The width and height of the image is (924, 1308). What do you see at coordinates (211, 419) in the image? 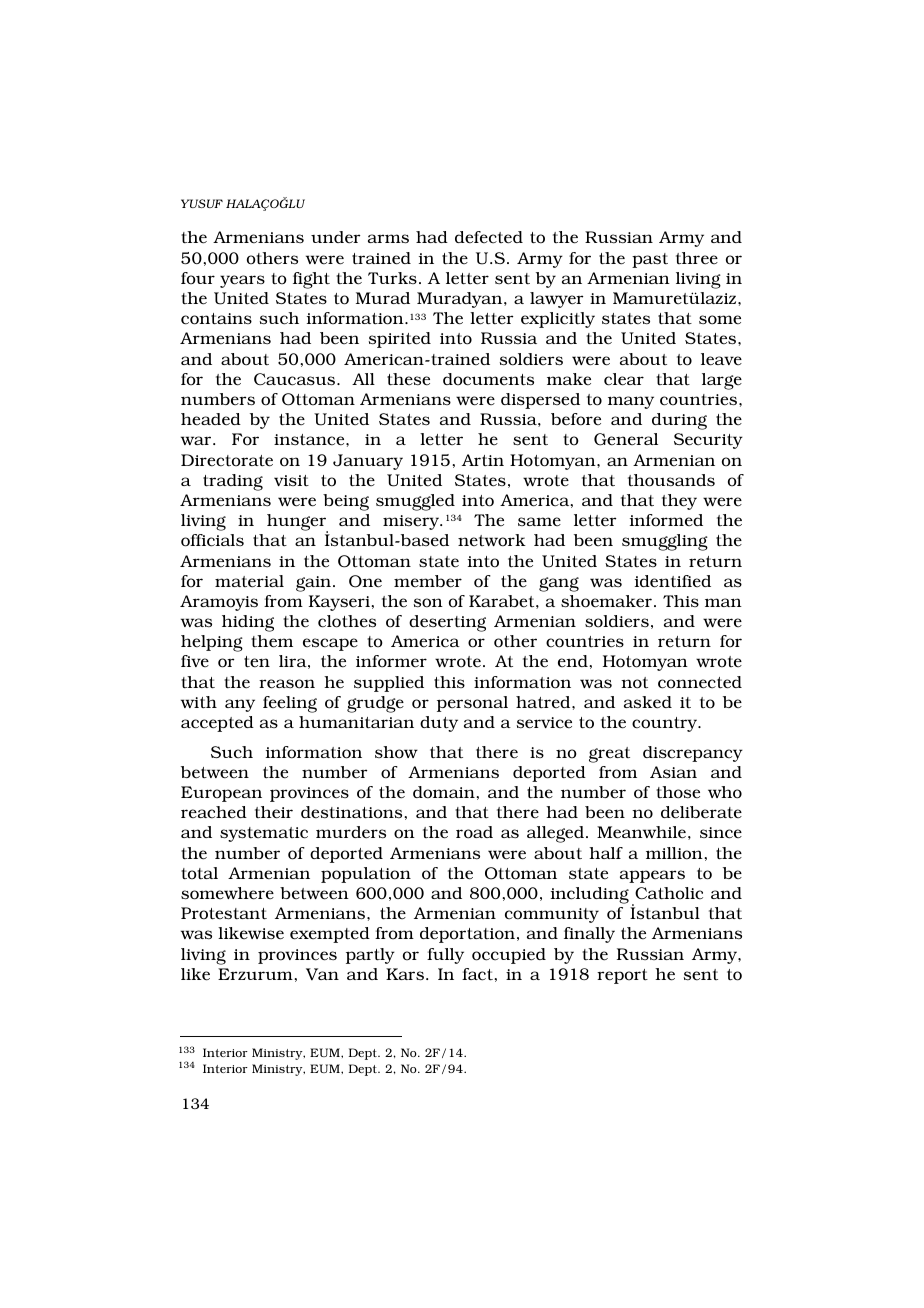
I see `headed` at bounding box center [211, 419].
